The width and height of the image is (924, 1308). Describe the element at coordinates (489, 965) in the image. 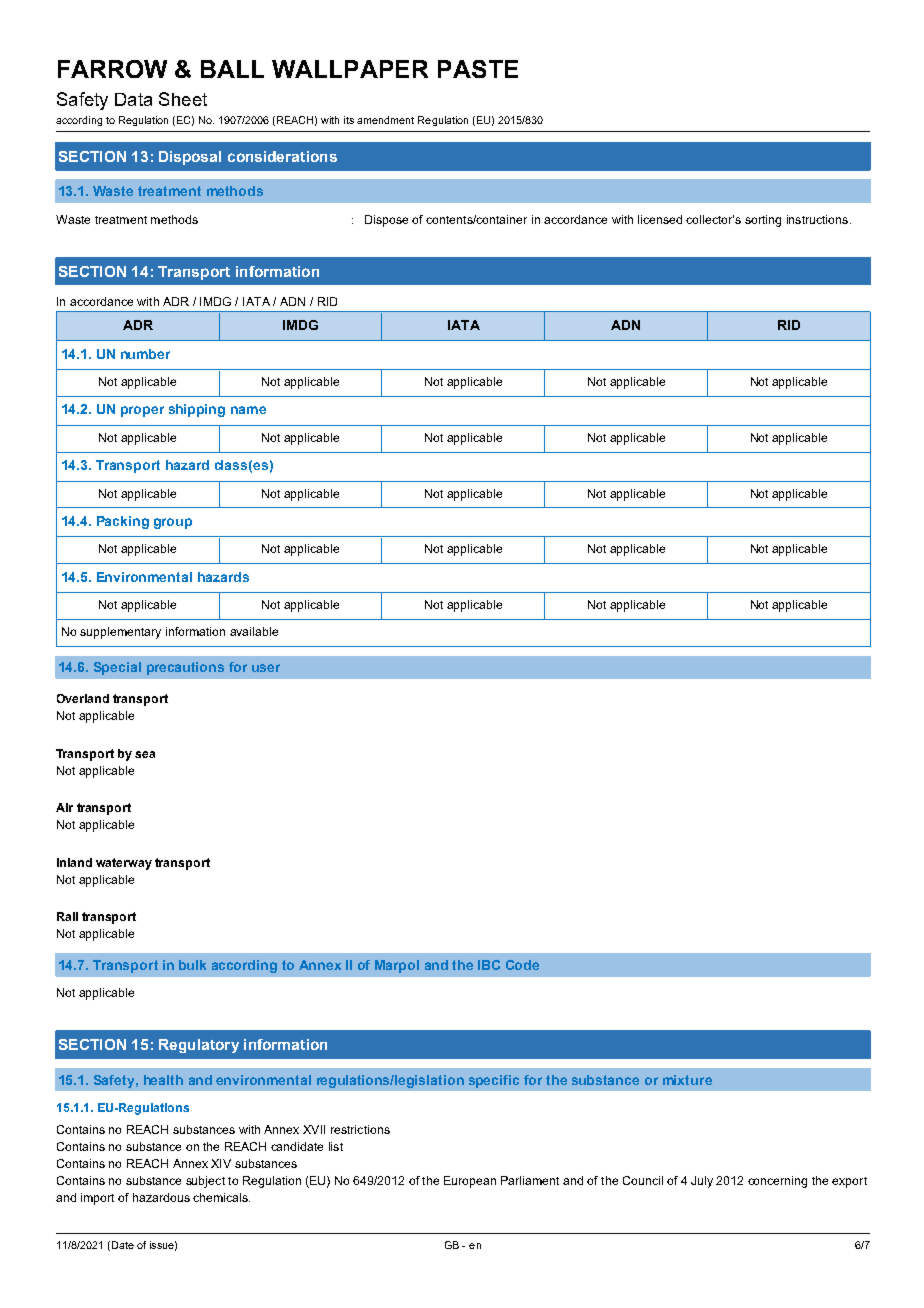

I see `IBC` at that location.
